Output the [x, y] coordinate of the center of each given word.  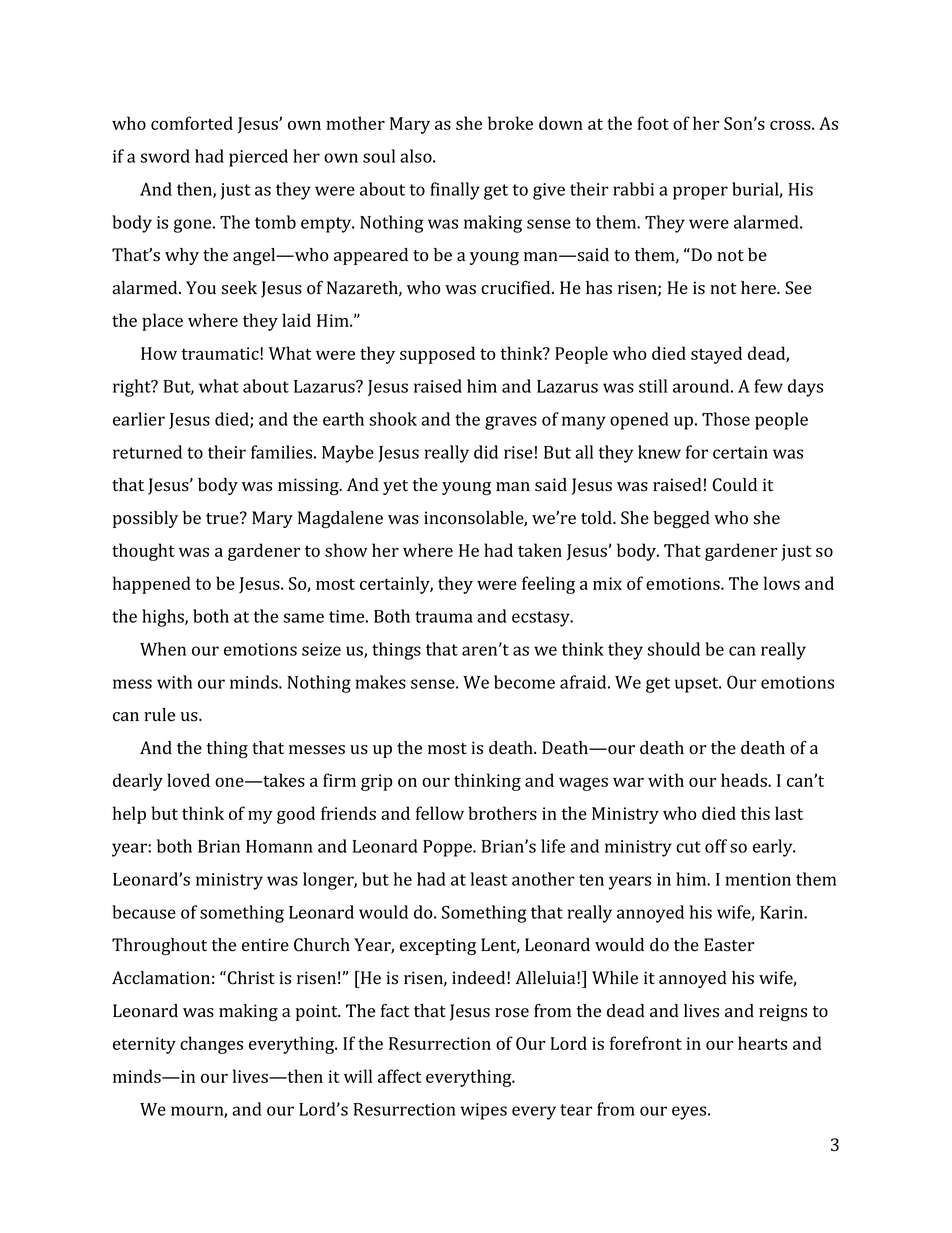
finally [455, 191]
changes [211, 1045]
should [673, 649]
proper [700, 193]
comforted [192, 123]
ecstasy [542, 619]
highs [164, 618]
